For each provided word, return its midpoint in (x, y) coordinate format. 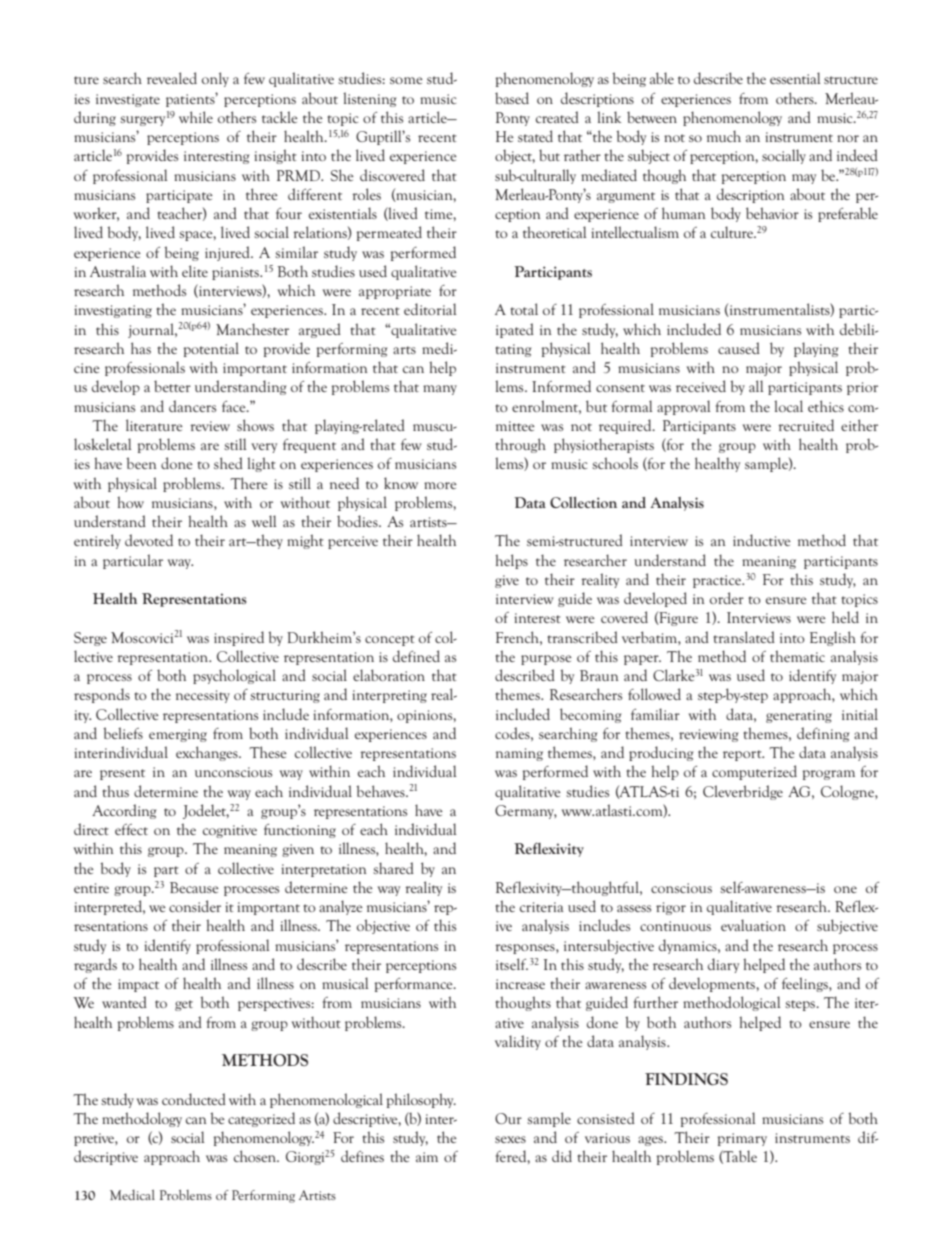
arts (404, 350)
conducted (194, 1099)
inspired (239, 638)
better (172, 386)
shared (393, 868)
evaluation (753, 925)
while (196, 117)
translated (744, 637)
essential (795, 78)
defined (416, 656)
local (788, 406)
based (512, 98)
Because (194, 887)
